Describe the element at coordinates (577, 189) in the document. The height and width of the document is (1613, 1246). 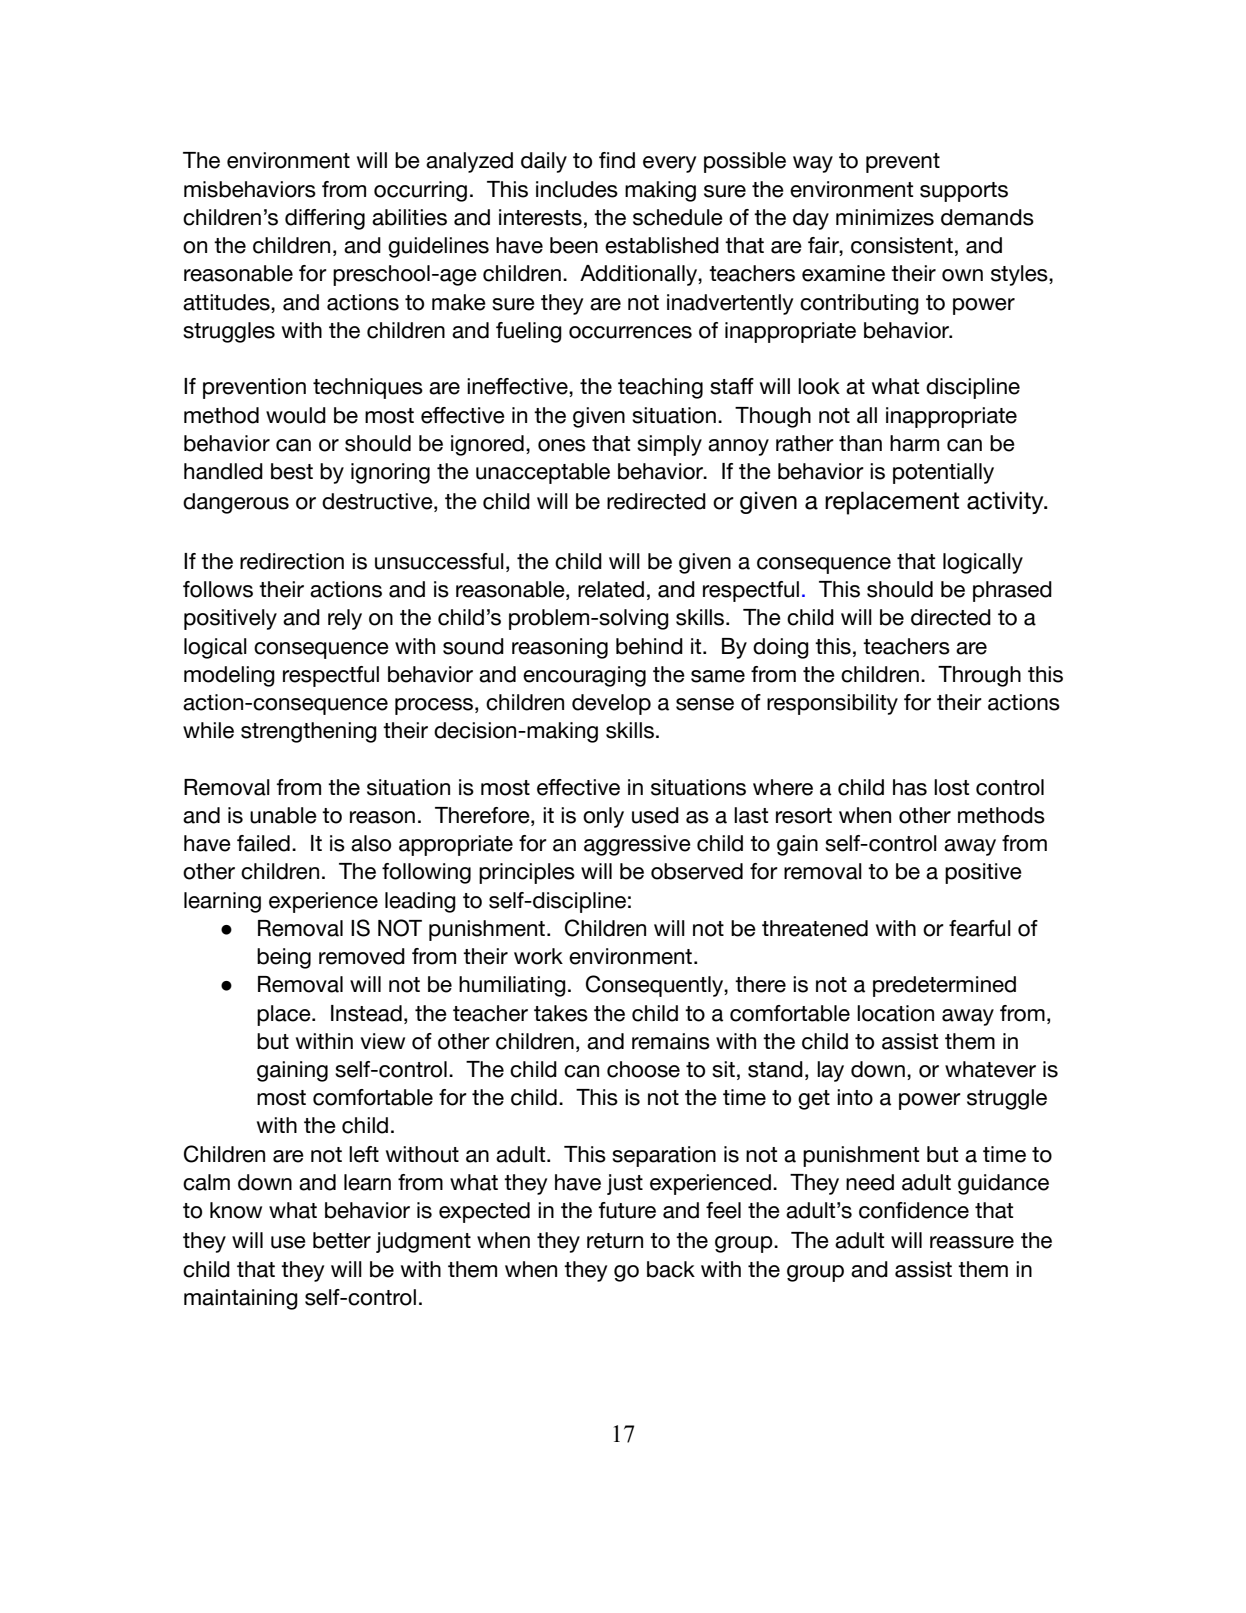
I see `includes` at that location.
